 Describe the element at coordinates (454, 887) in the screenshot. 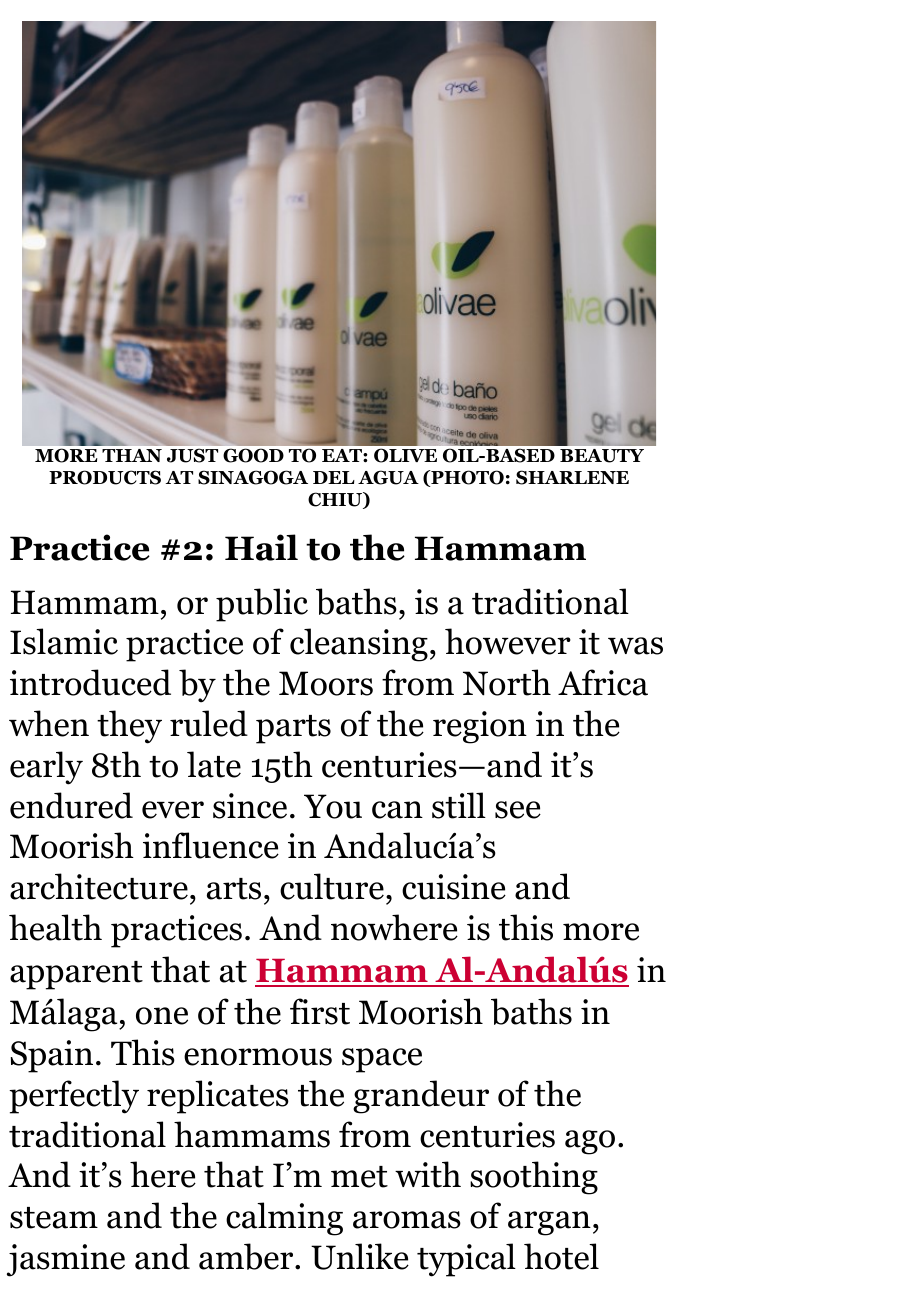

I see `cuisine` at that location.
